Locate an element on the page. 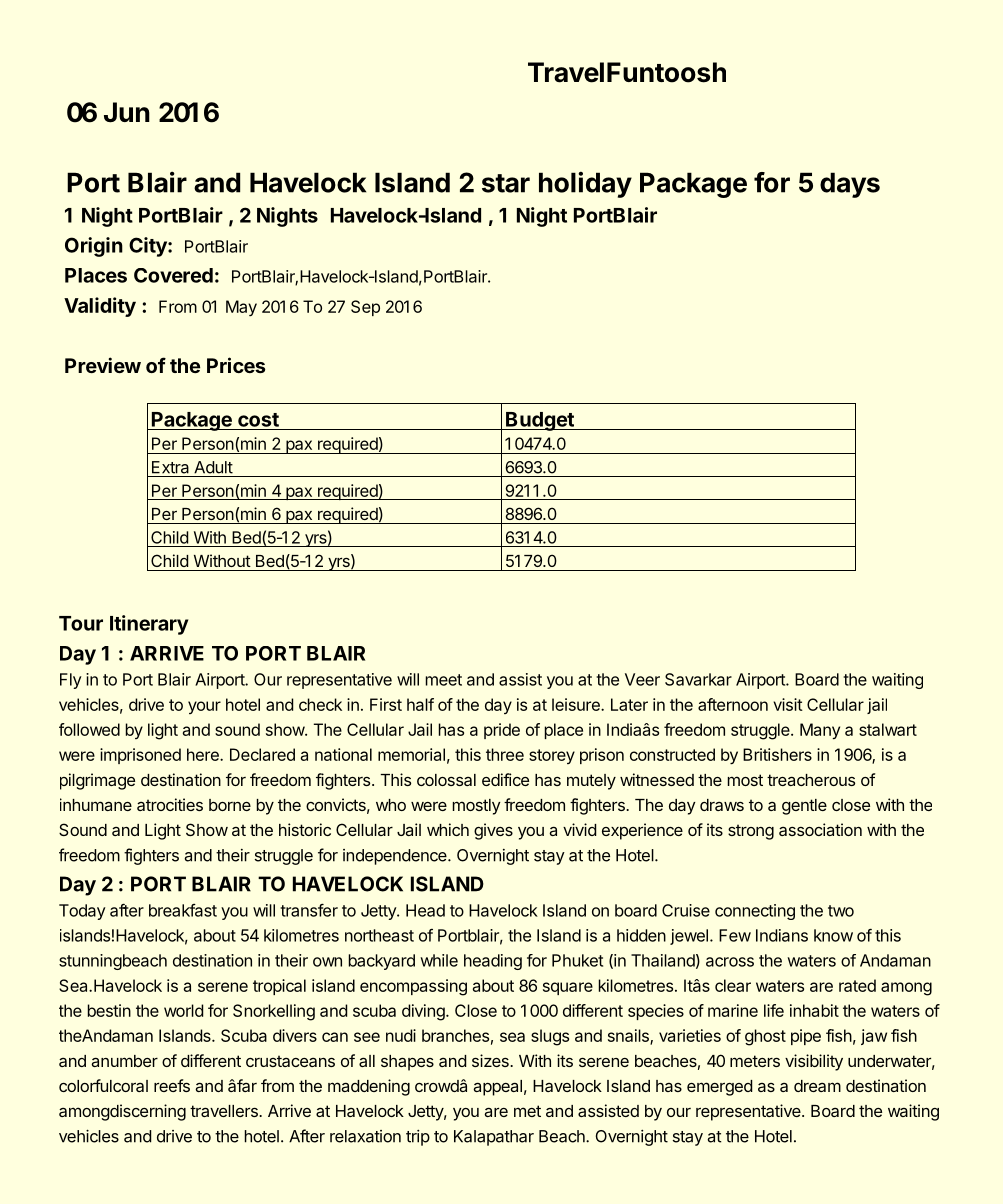 Image resolution: width=1003 pixels, height=1204 pixels. Preview is located at coordinates (103, 365).
